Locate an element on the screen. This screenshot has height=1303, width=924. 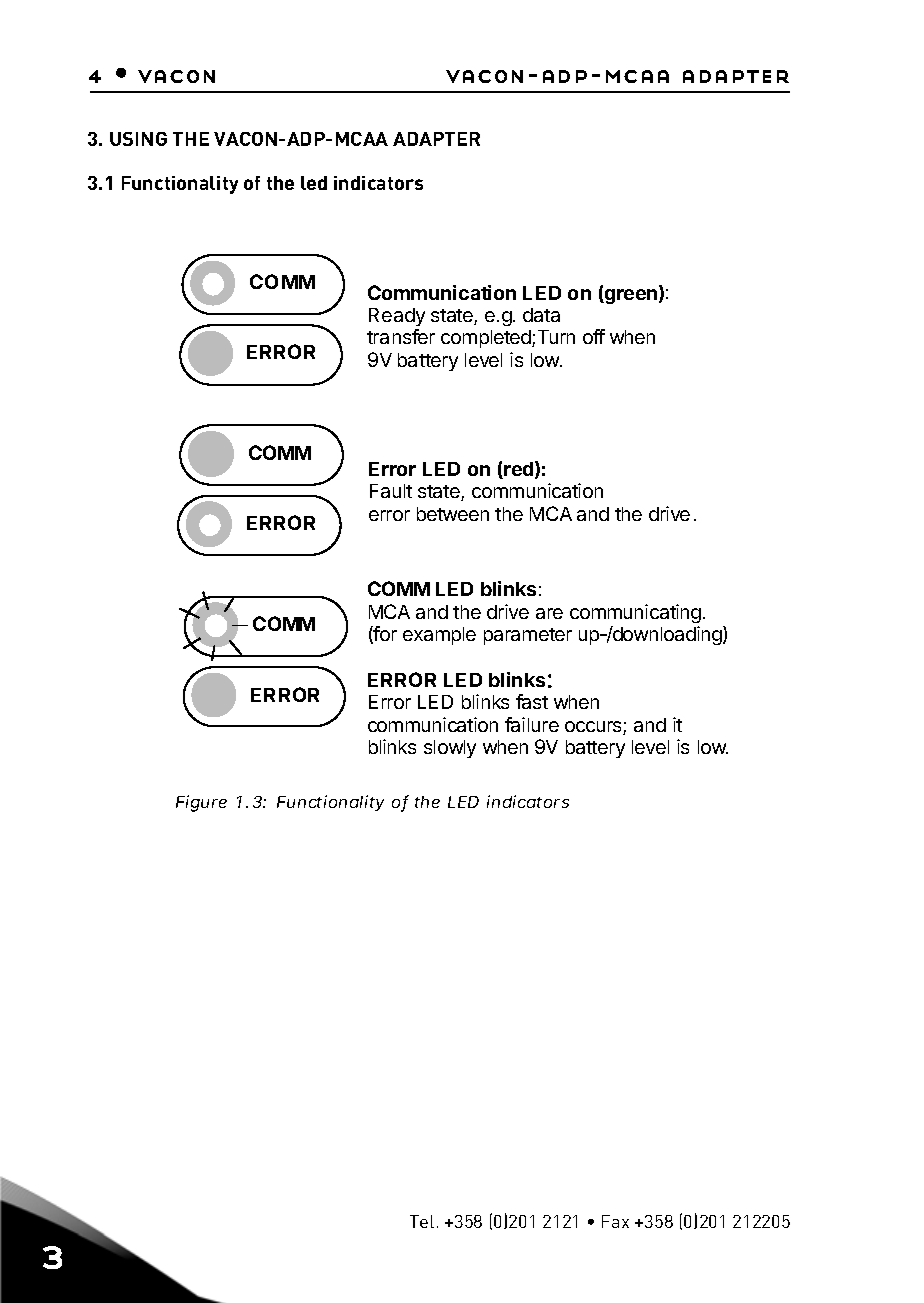
USING is located at coordinates (138, 139).
